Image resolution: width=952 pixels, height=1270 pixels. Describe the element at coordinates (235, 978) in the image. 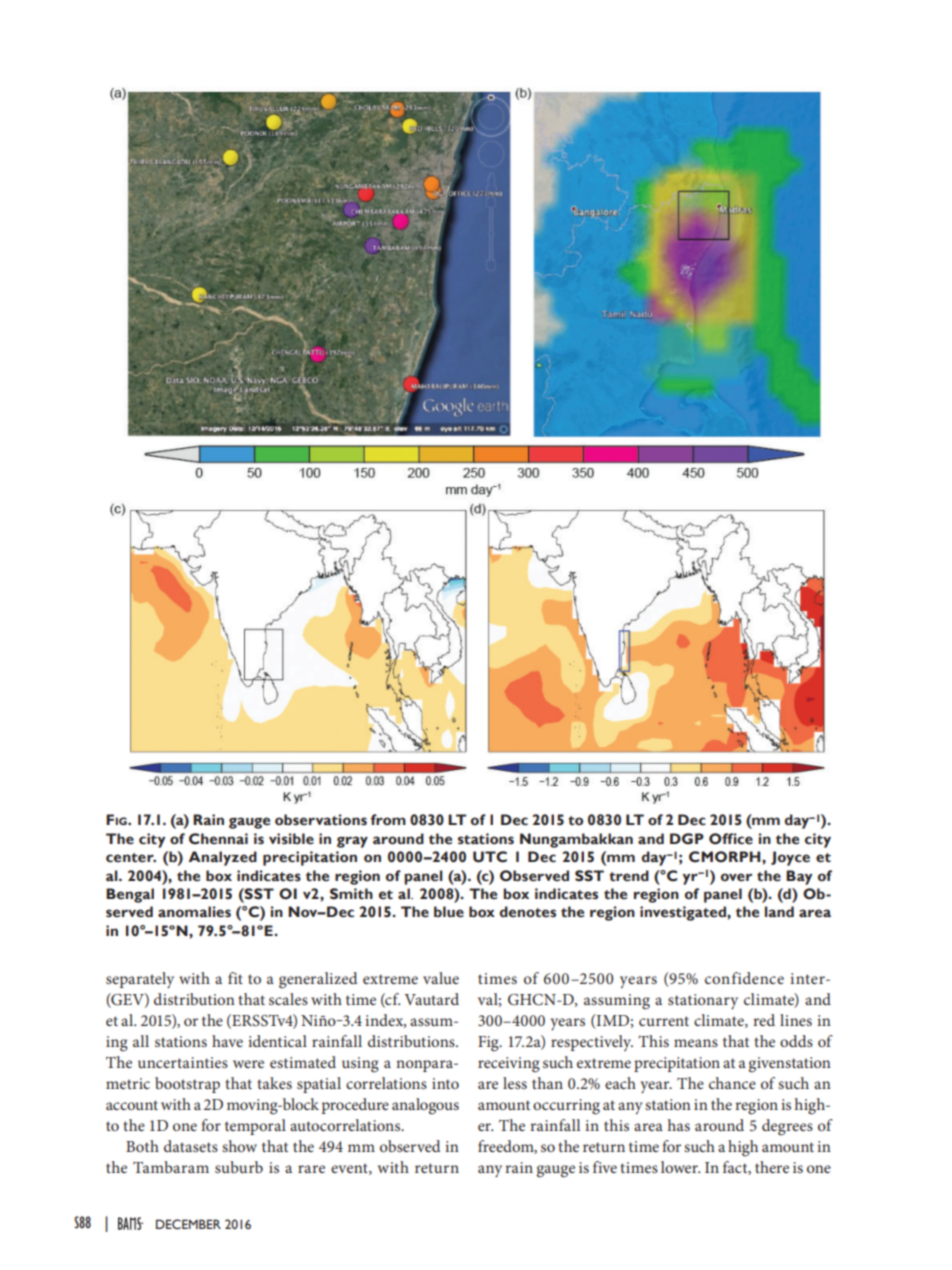

I see `fit` at that location.
